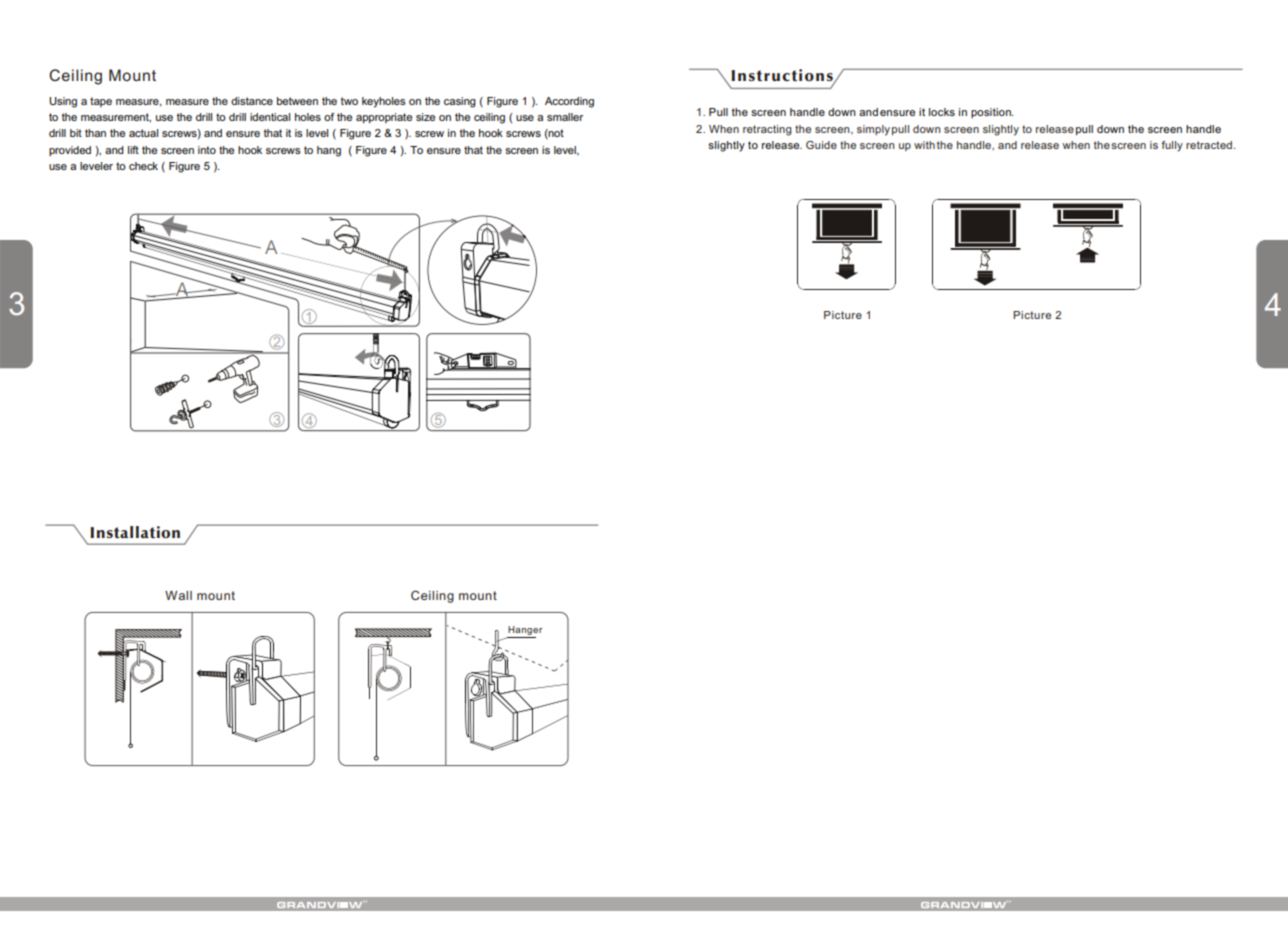  What do you see at coordinates (133, 150) in the document?
I see `lift` at bounding box center [133, 150].
